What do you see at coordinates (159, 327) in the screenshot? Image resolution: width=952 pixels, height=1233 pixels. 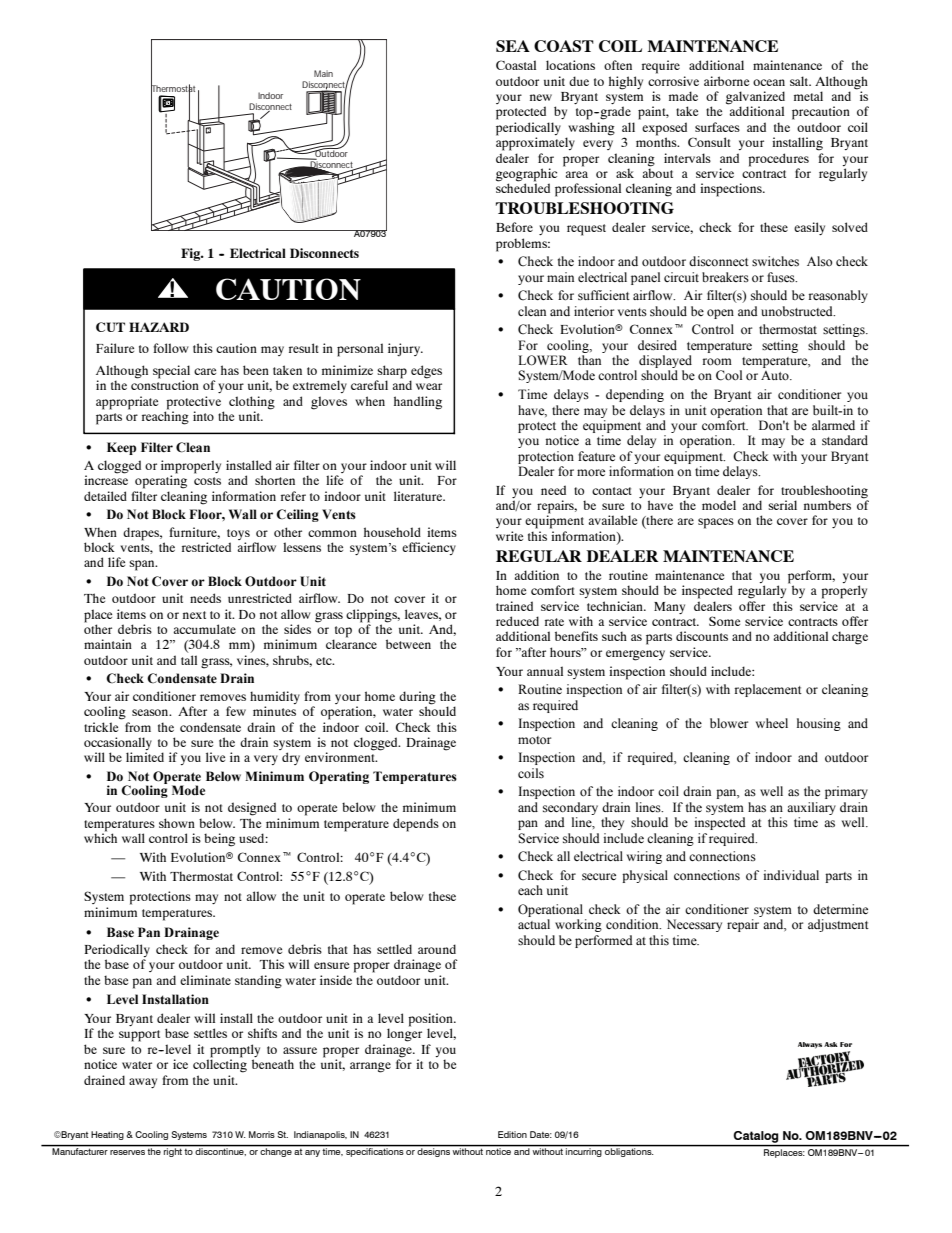 I see `HAZARD` at bounding box center [159, 327].
